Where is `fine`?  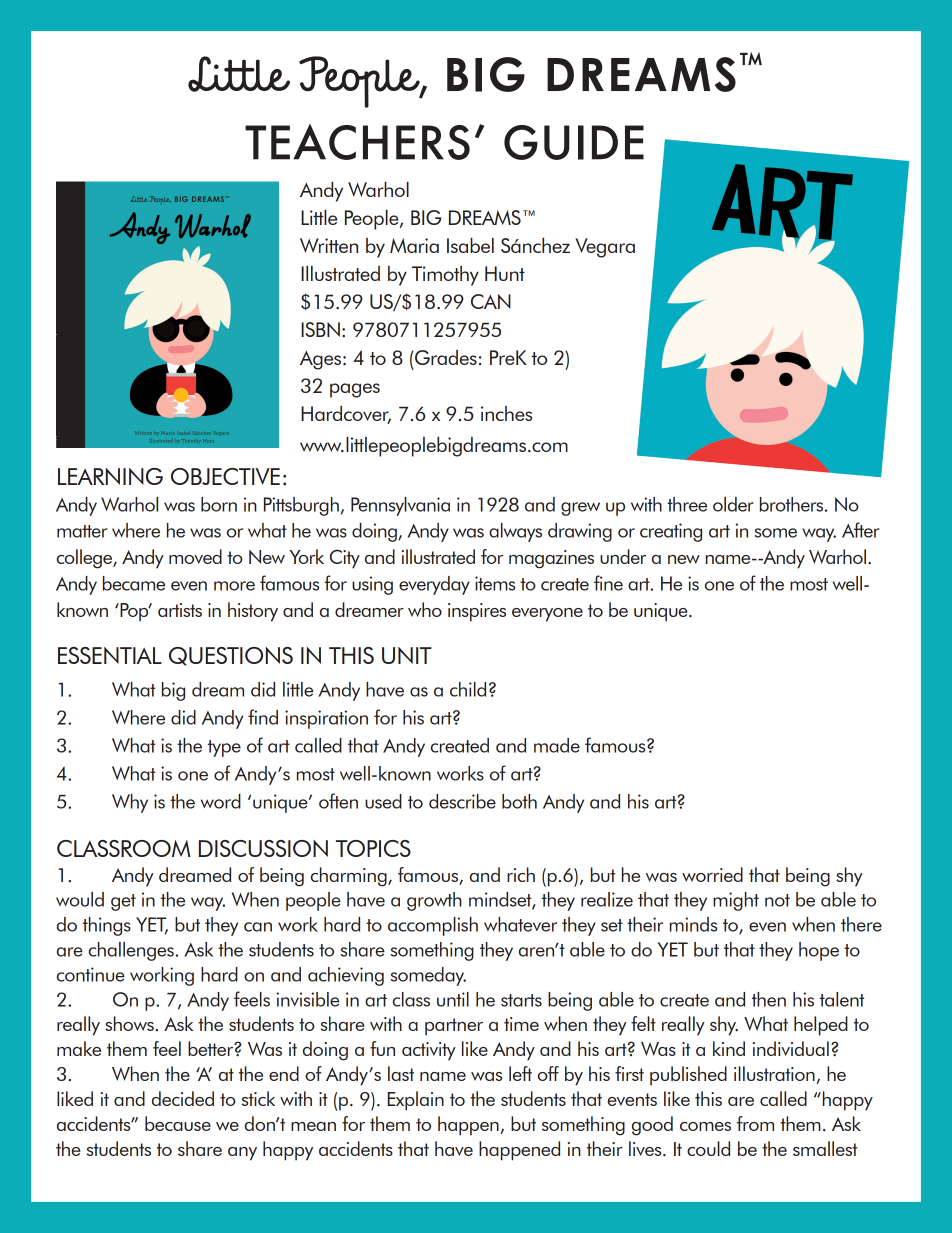
fine is located at coordinates (608, 583).
